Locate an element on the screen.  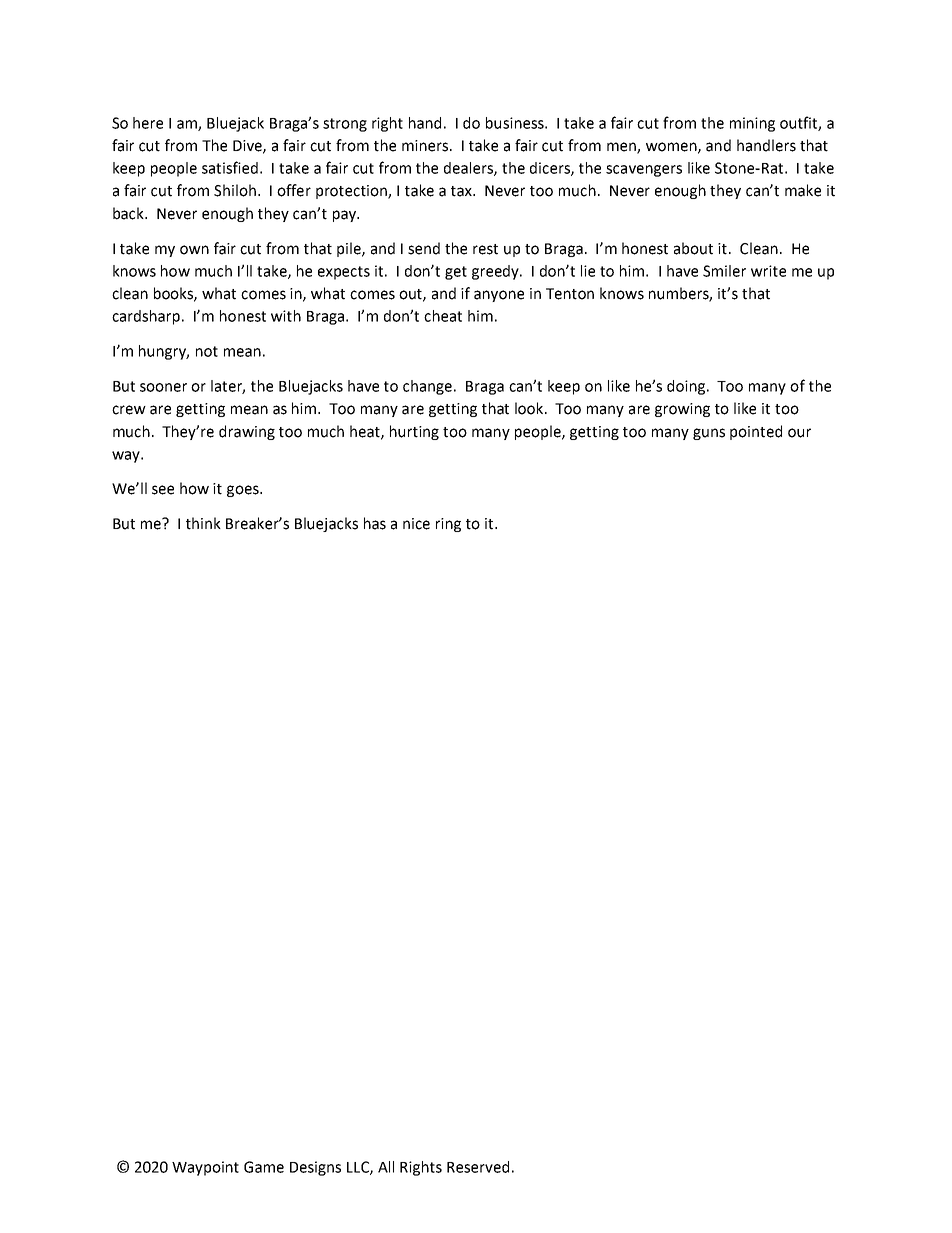
mining is located at coordinates (752, 124).
